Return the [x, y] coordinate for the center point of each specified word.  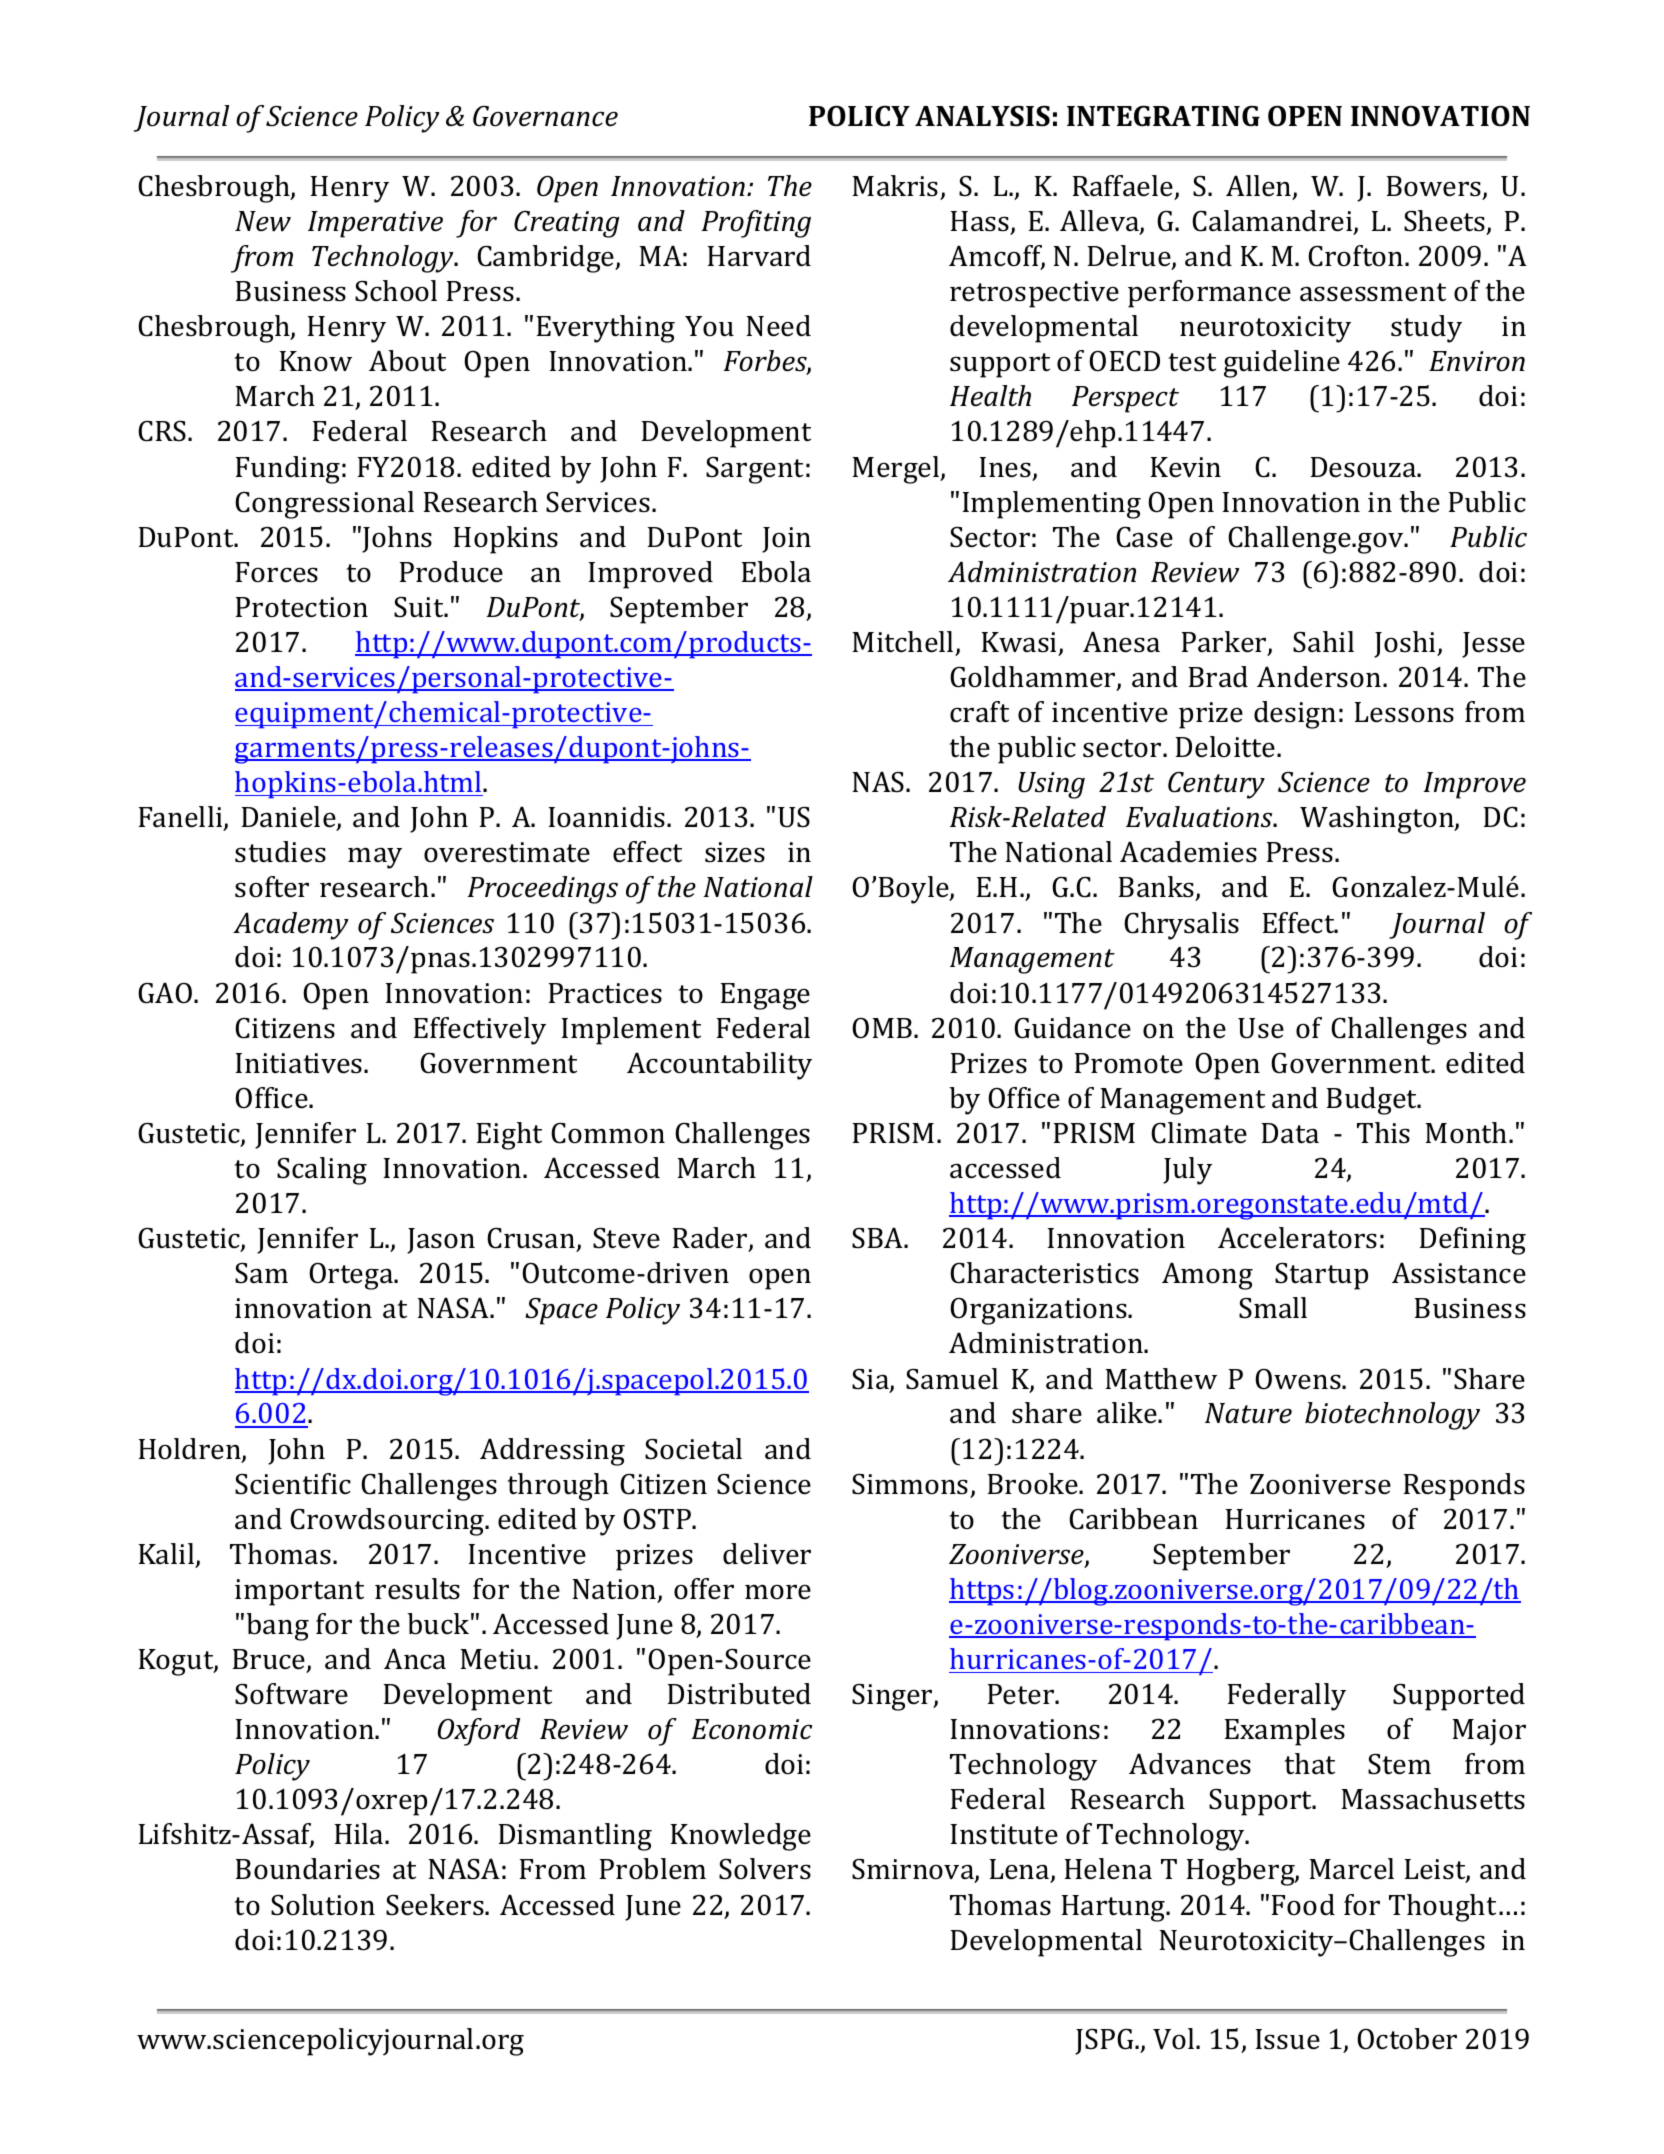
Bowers [1435, 187]
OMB [883, 1028]
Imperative [375, 224]
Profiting [756, 224]
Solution [323, 1905]
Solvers [765, 1869]
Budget [1373, 1101]
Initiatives [299, 1063]
